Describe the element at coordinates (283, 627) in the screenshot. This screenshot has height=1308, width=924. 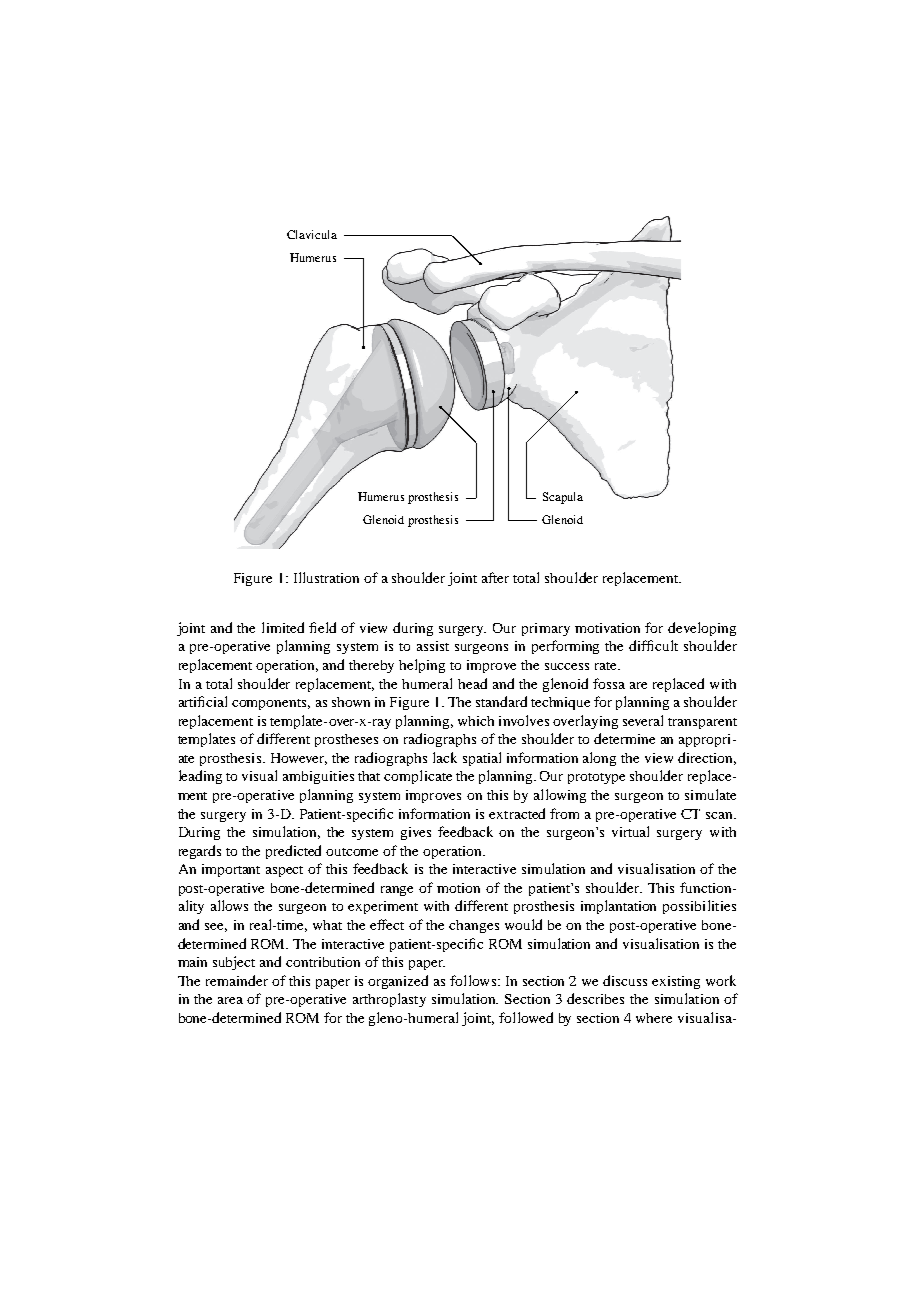
I see `limited` at that location.
